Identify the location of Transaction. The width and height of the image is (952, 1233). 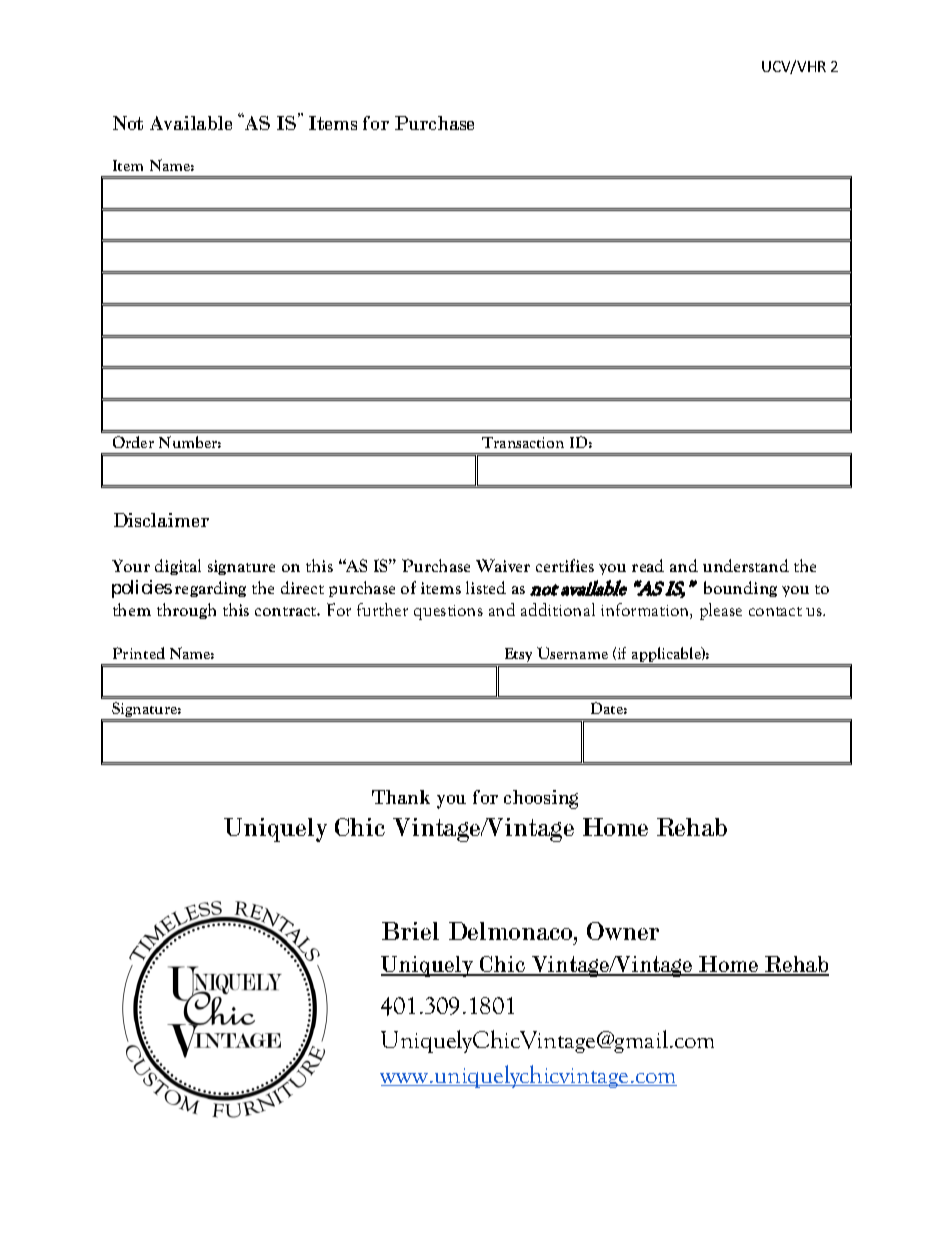
(523, 442).
